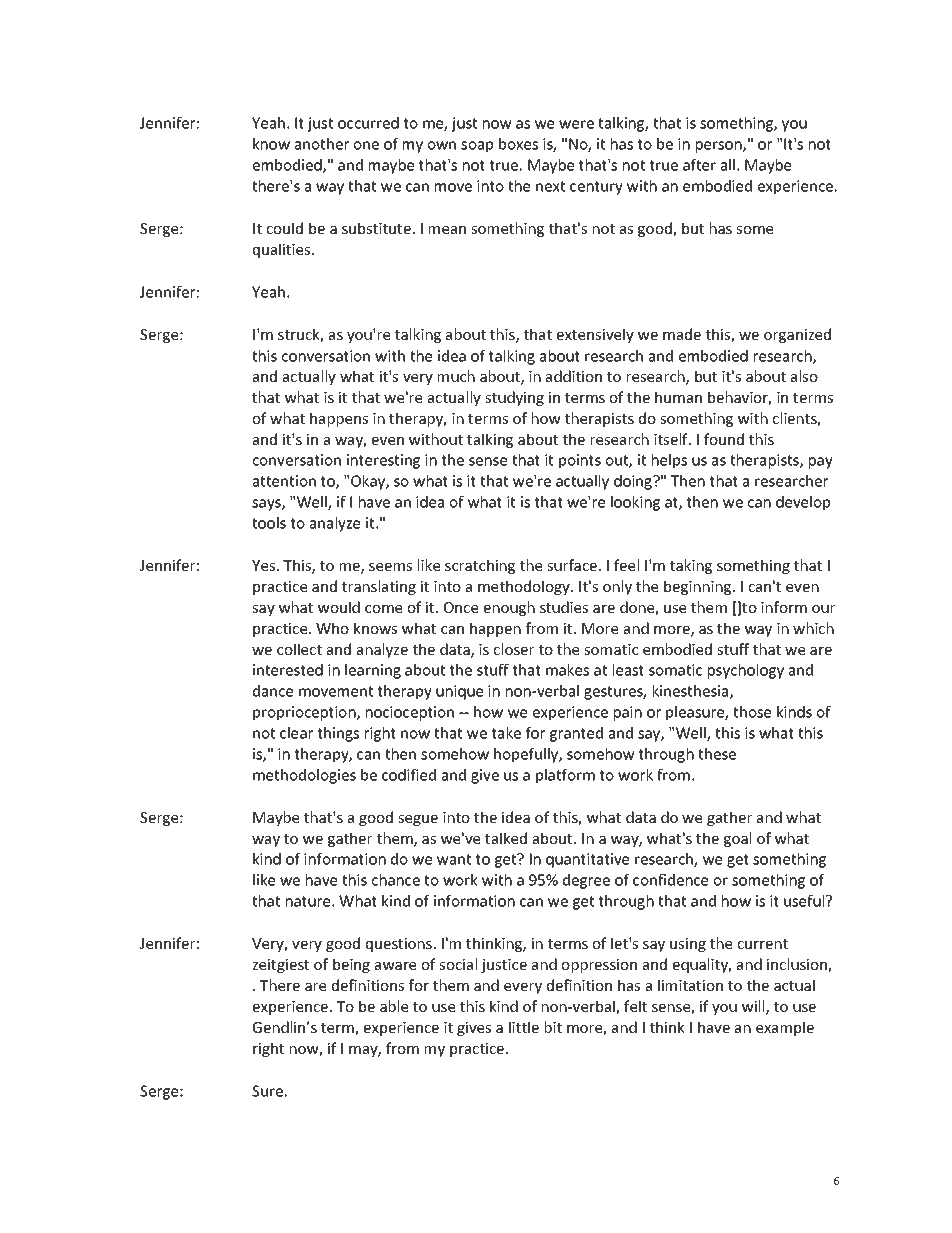 The width and height of the page is (952, 1233). Describe the element at coordinates (720, 147) in the page. I see `person` at that location.
